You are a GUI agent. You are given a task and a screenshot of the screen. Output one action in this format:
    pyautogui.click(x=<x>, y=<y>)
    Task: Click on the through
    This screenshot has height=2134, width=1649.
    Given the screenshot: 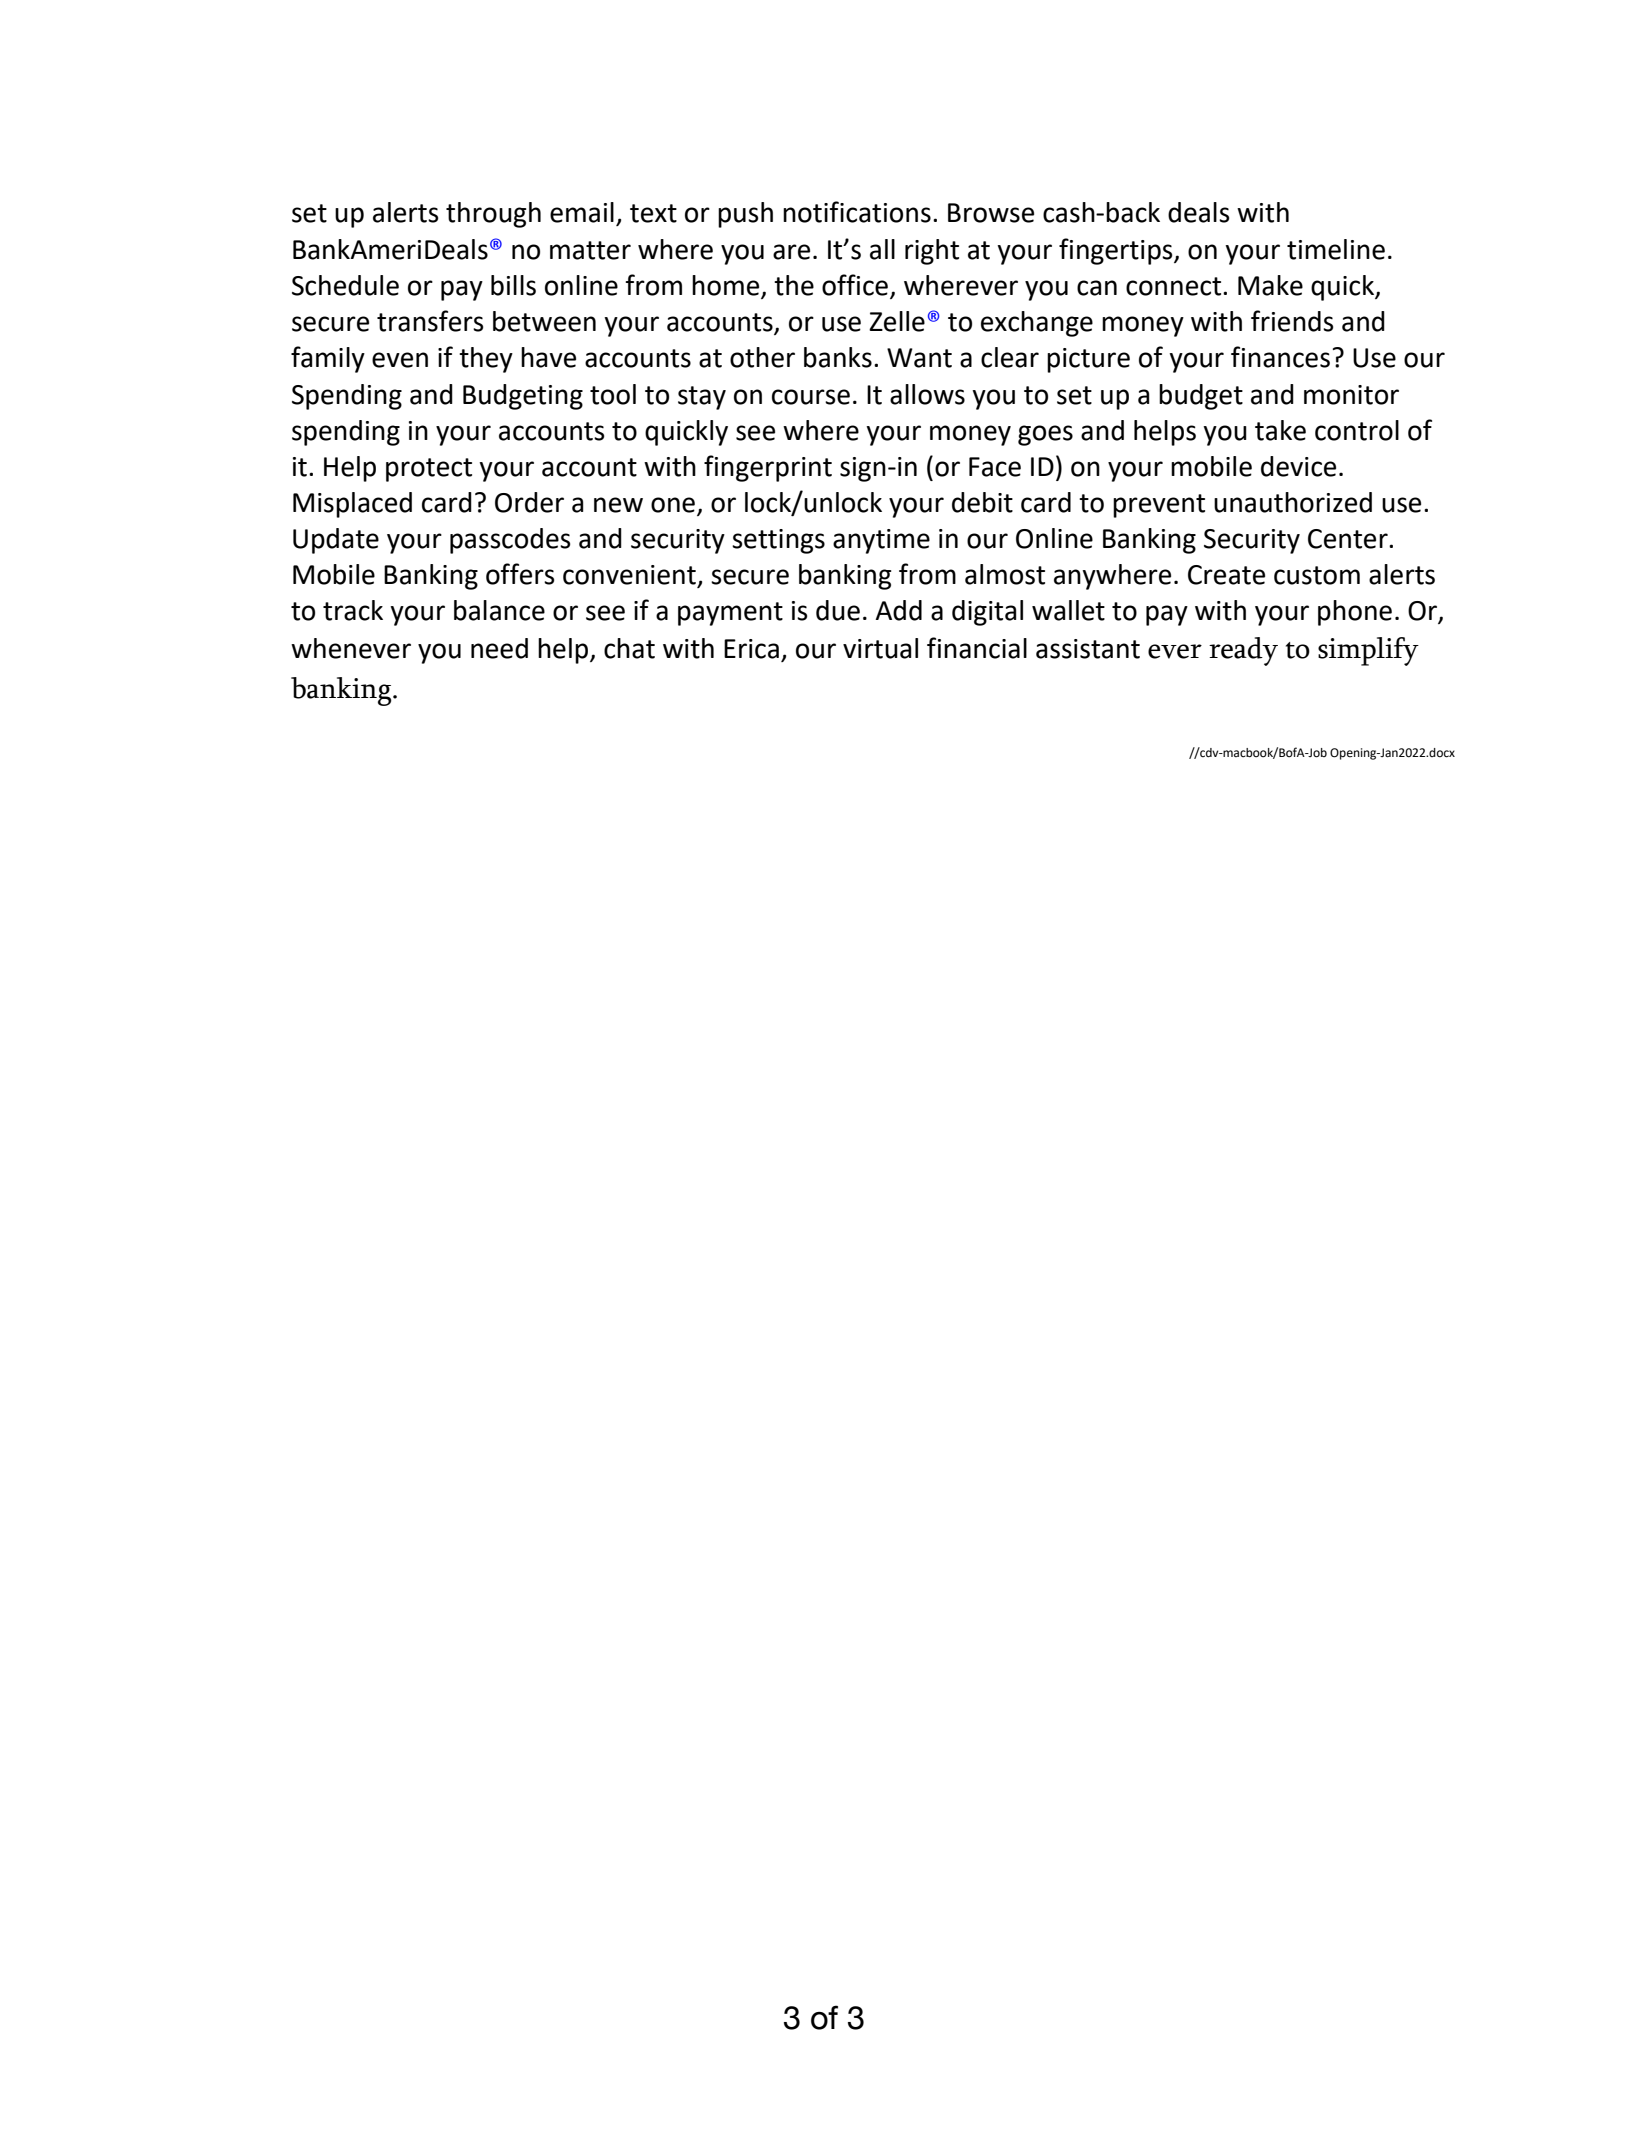 What is the action you would take?
    pyautogui.click(x=493, y=215)
